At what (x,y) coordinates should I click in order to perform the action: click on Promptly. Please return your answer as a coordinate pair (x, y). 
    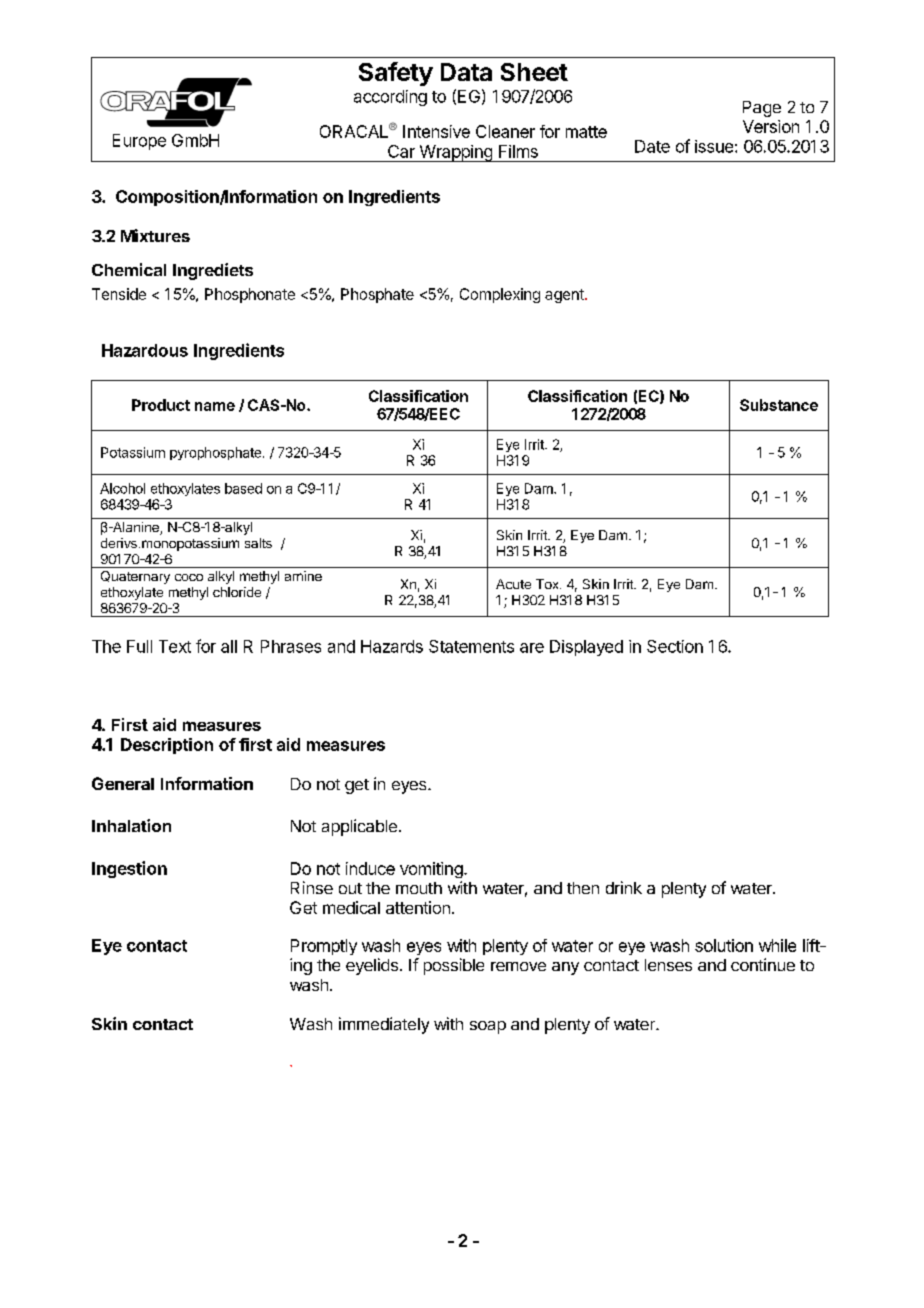
    Looking at the image, I should click on (324, 947).
